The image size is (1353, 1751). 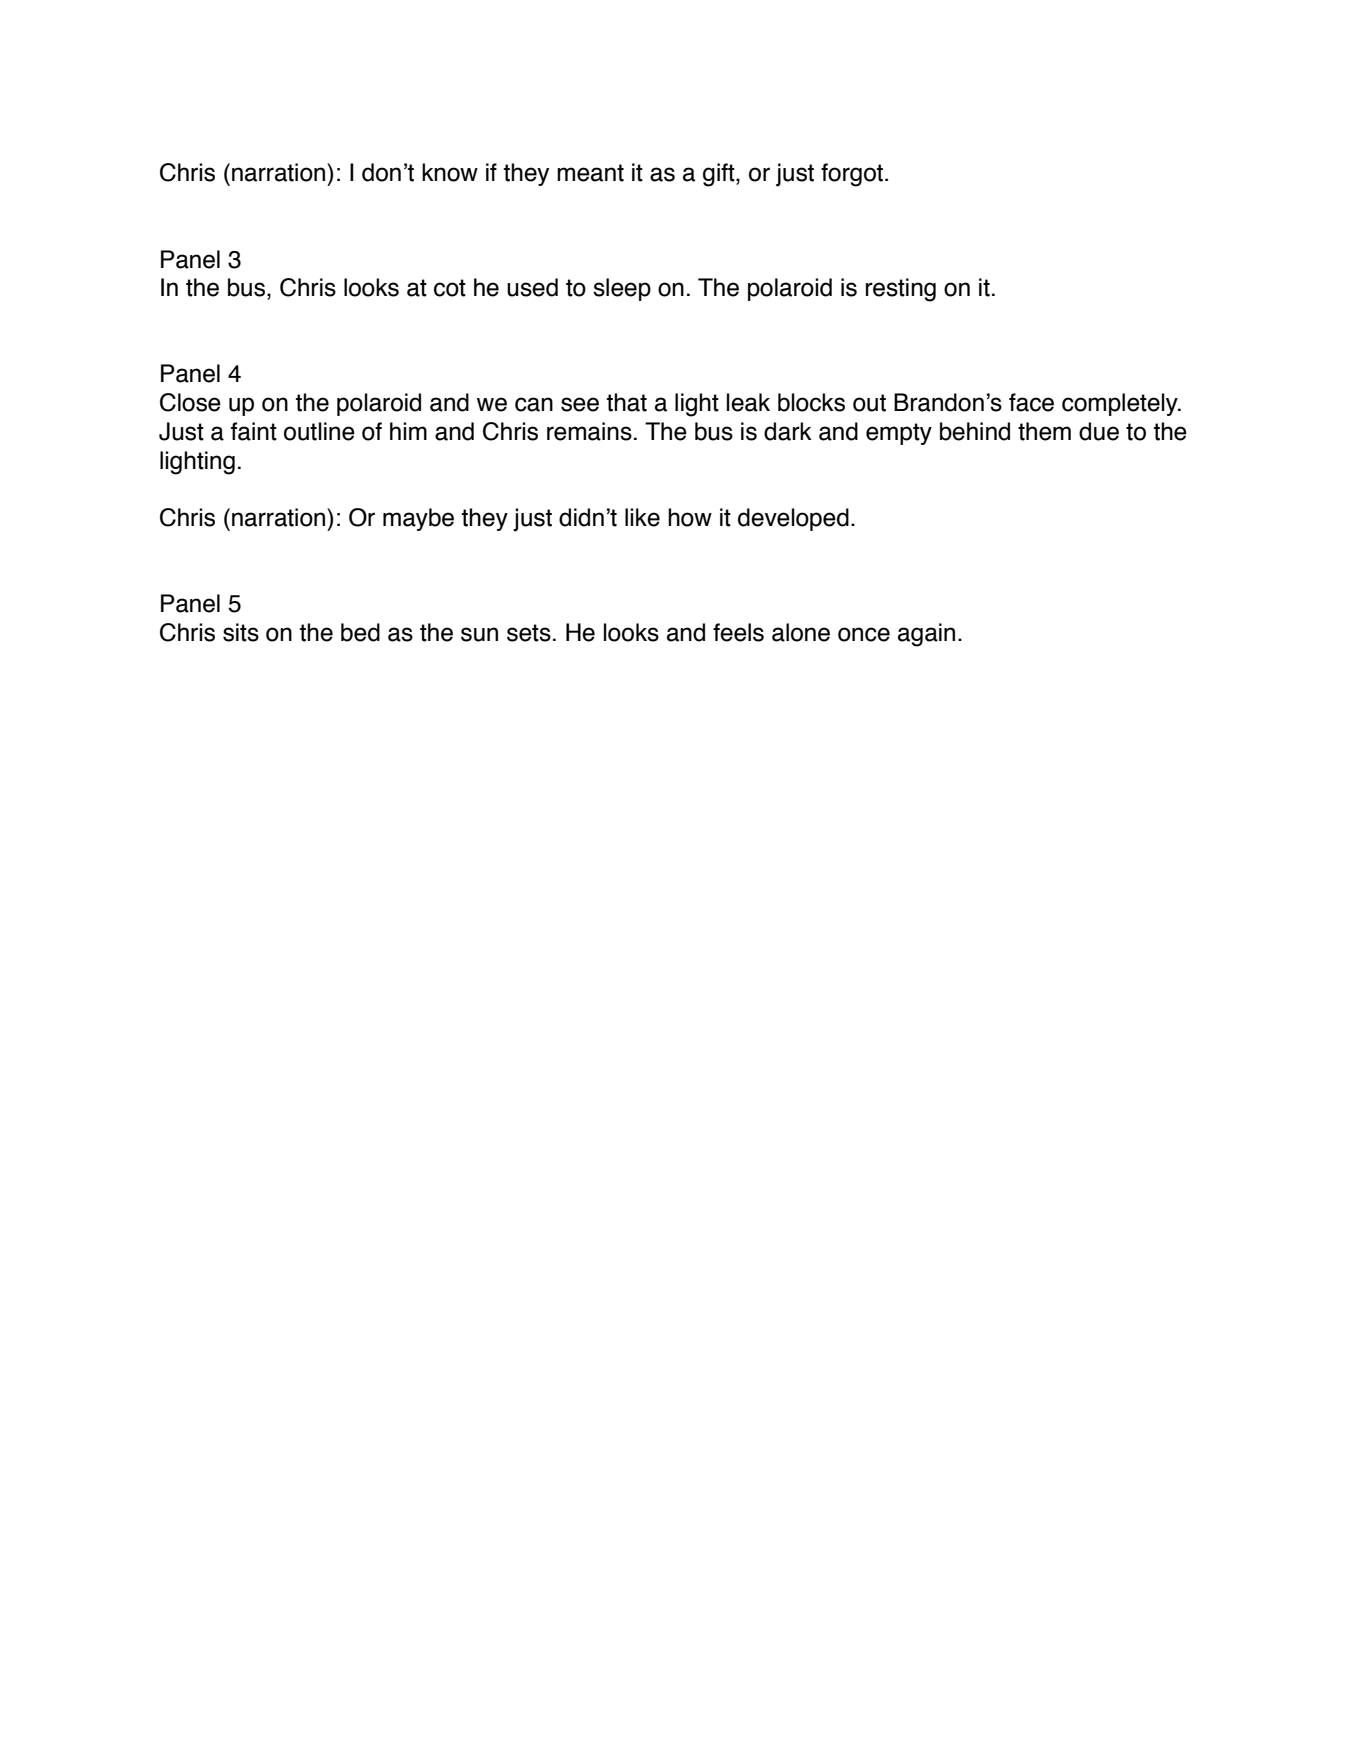 I want to click on Close, so click(x=190, y=402).
